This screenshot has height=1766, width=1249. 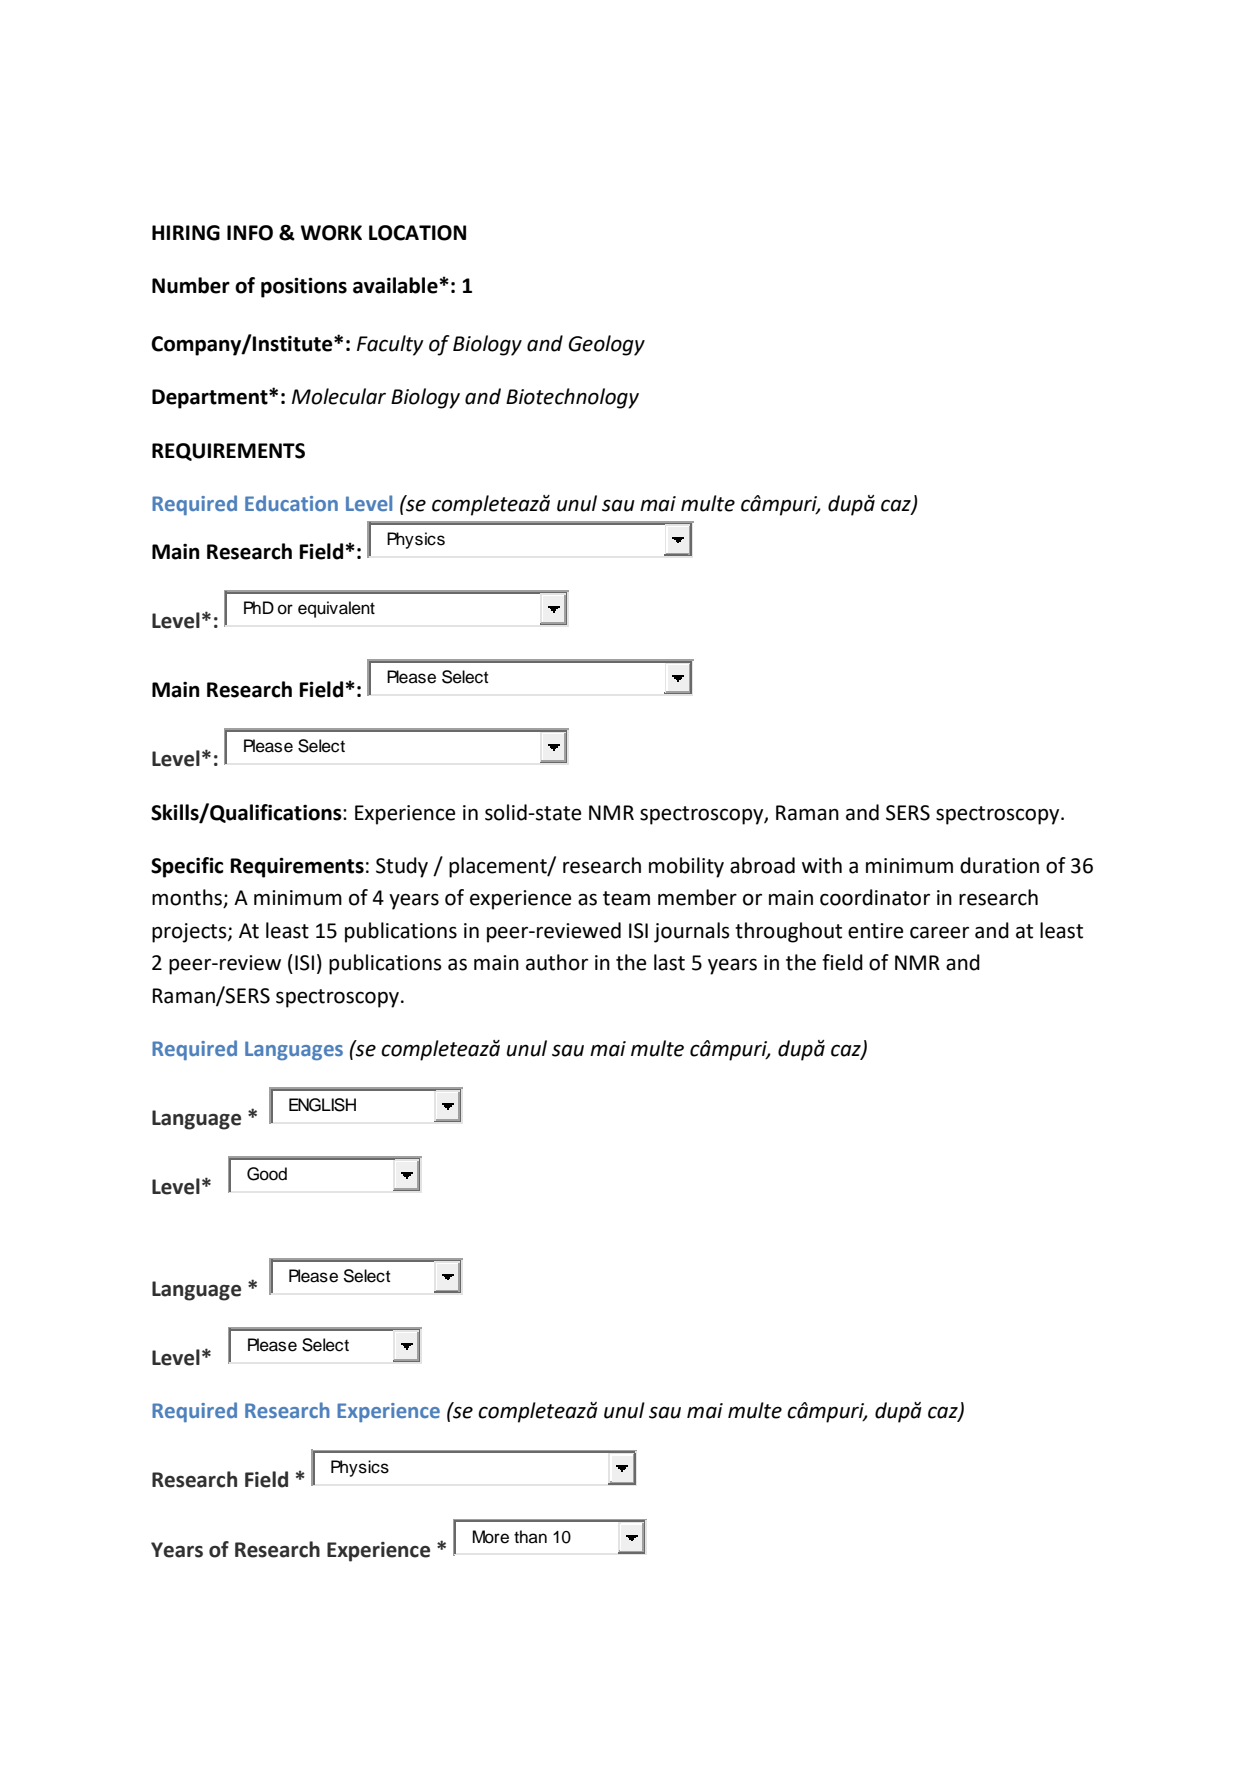 What do you see at coordinates (939, 932) in the screenshot?
I see `career` at bounding box center [939, 932].
